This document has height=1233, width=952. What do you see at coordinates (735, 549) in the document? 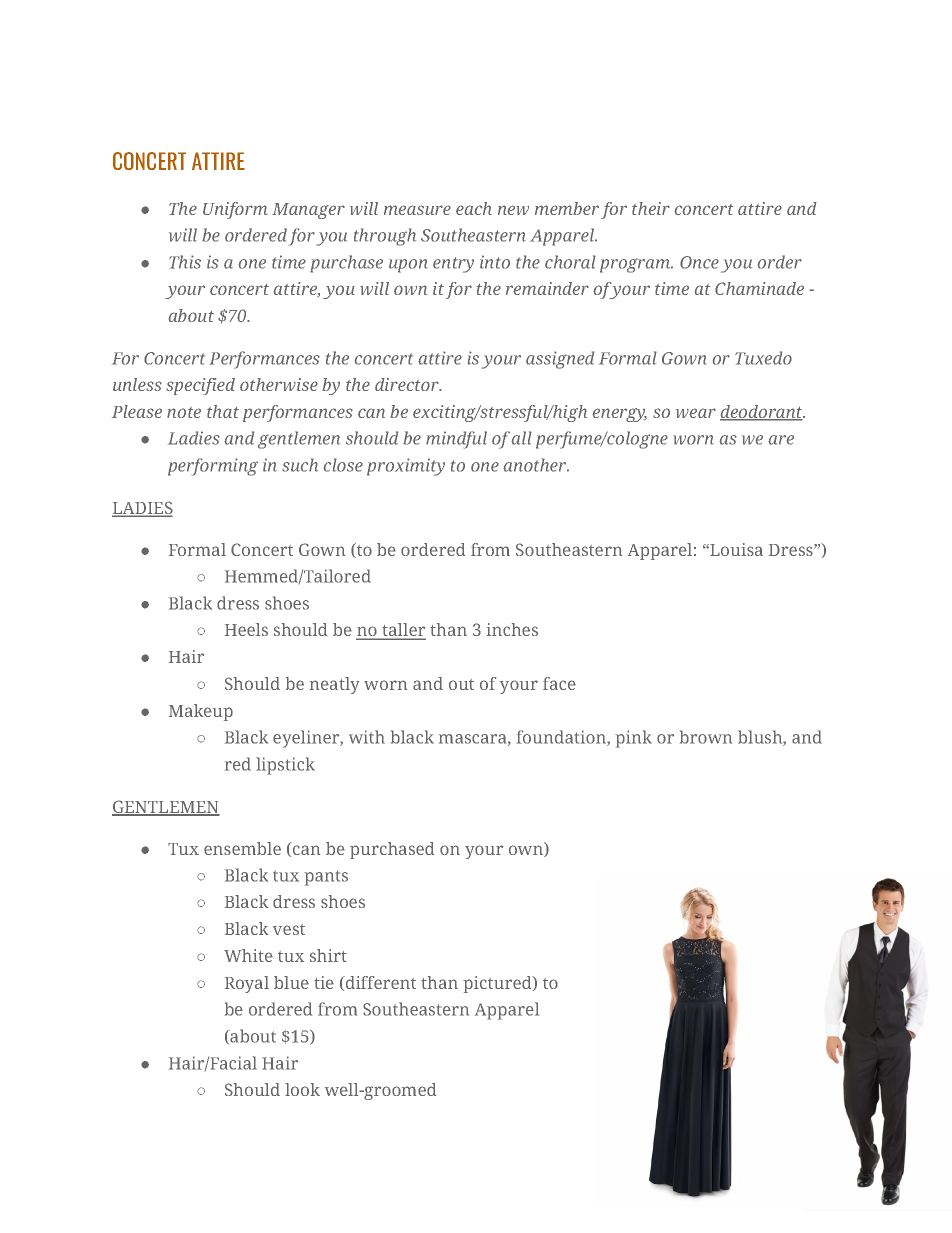
I see `Louisa` at bounding box center [735, 549].
